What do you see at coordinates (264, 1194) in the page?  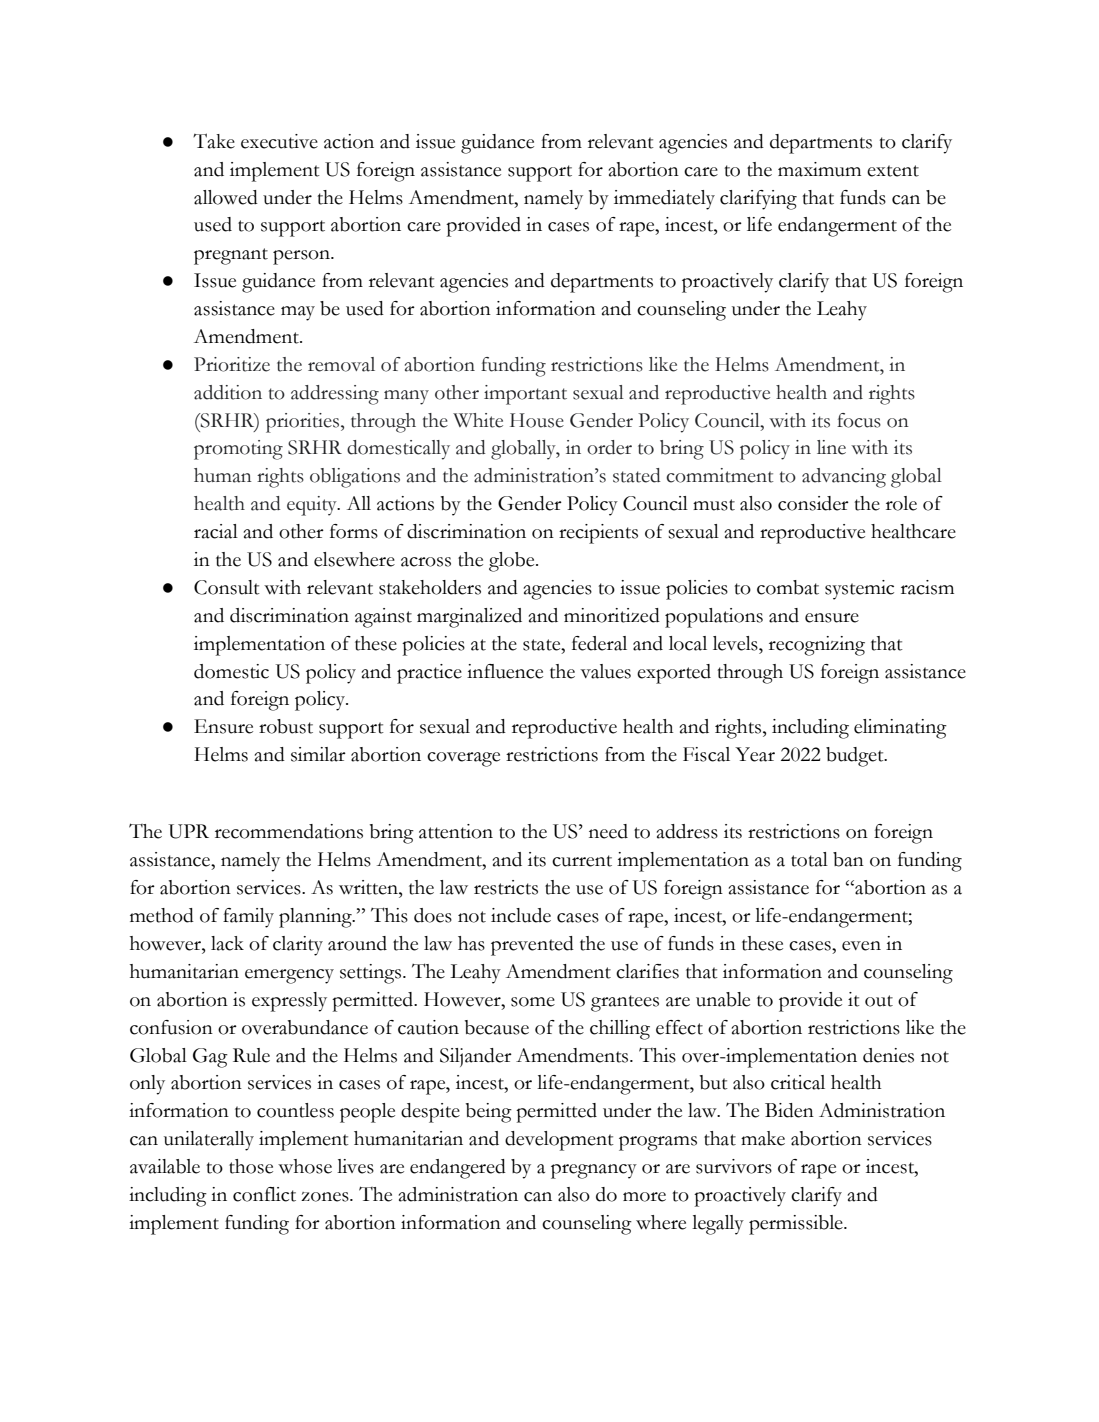 I see `conflict` at bounding box center [264, 1194].
